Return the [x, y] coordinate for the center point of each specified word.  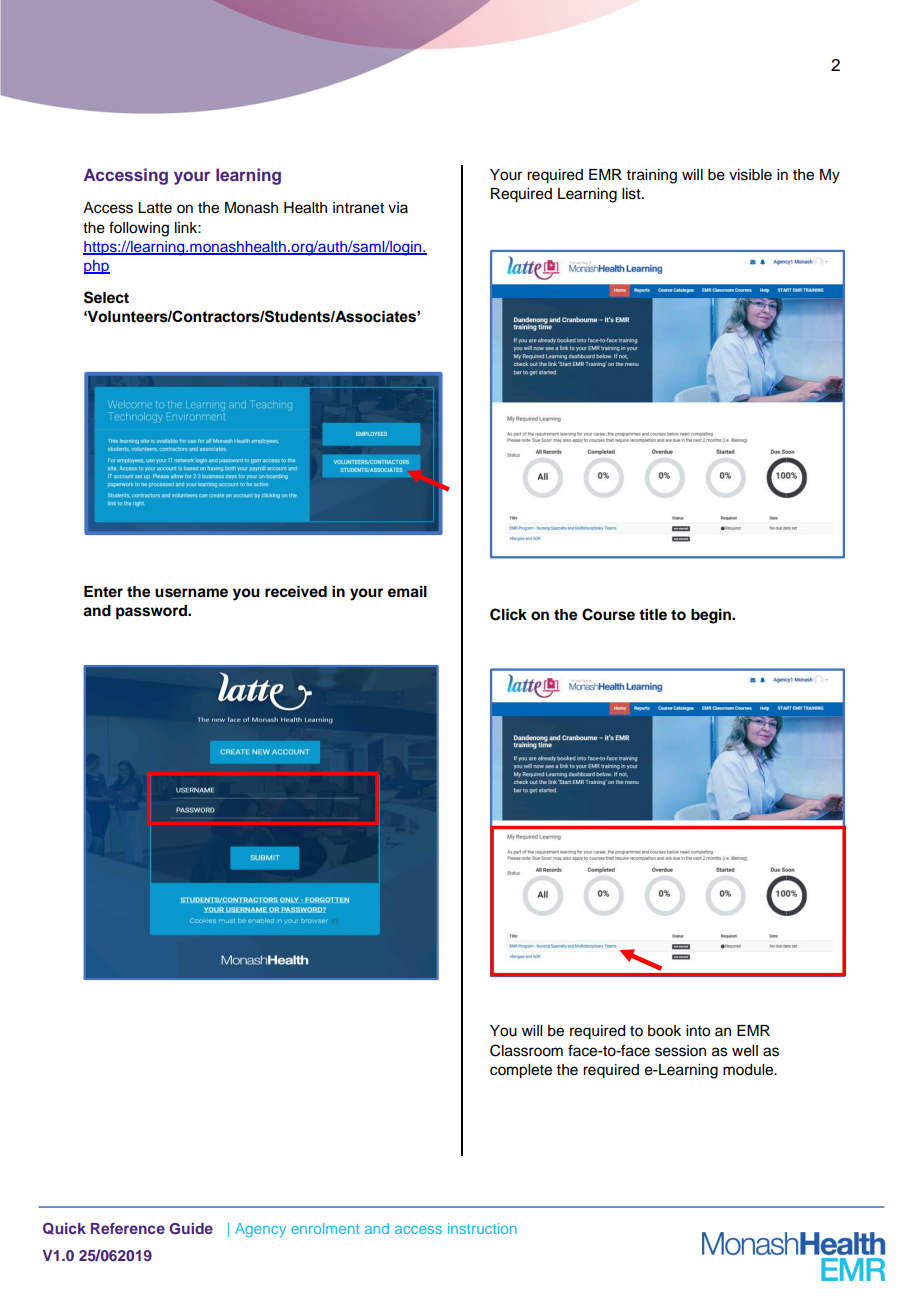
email [407, 591]
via [398, 207]
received [296, 591]
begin [712, 616]
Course [608, 614]
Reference [128, 1228]
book [664, 1031]
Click [508, 614]
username [191, 593]
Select [106, 297]
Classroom [526, 1050]
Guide [191, 1229]
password [152, 612]
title [653, 614]
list [632, 194]
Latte [155, 208]
